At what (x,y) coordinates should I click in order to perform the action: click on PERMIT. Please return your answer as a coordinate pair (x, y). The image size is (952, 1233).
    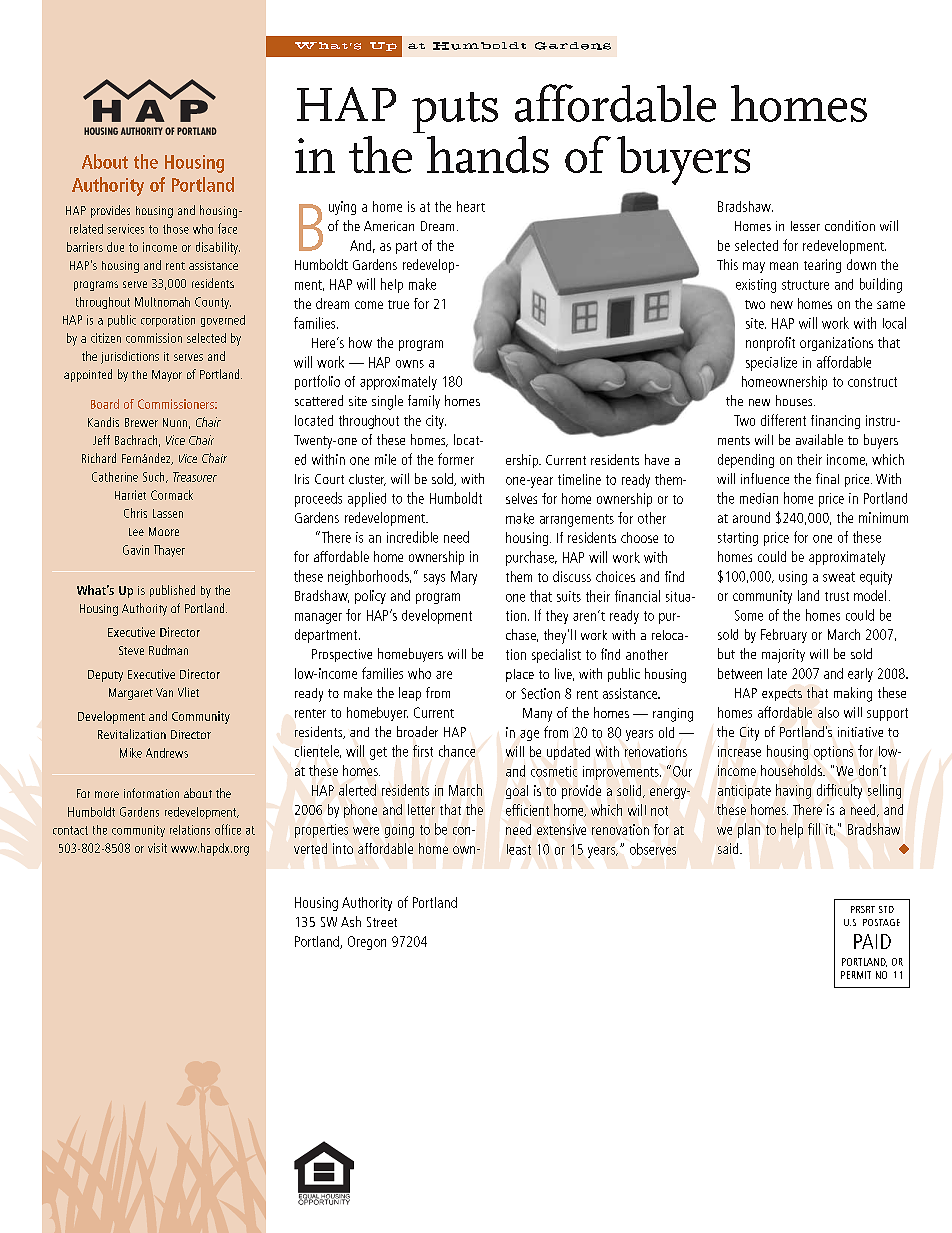
    Looking at the image, I should click on (856, 975).
